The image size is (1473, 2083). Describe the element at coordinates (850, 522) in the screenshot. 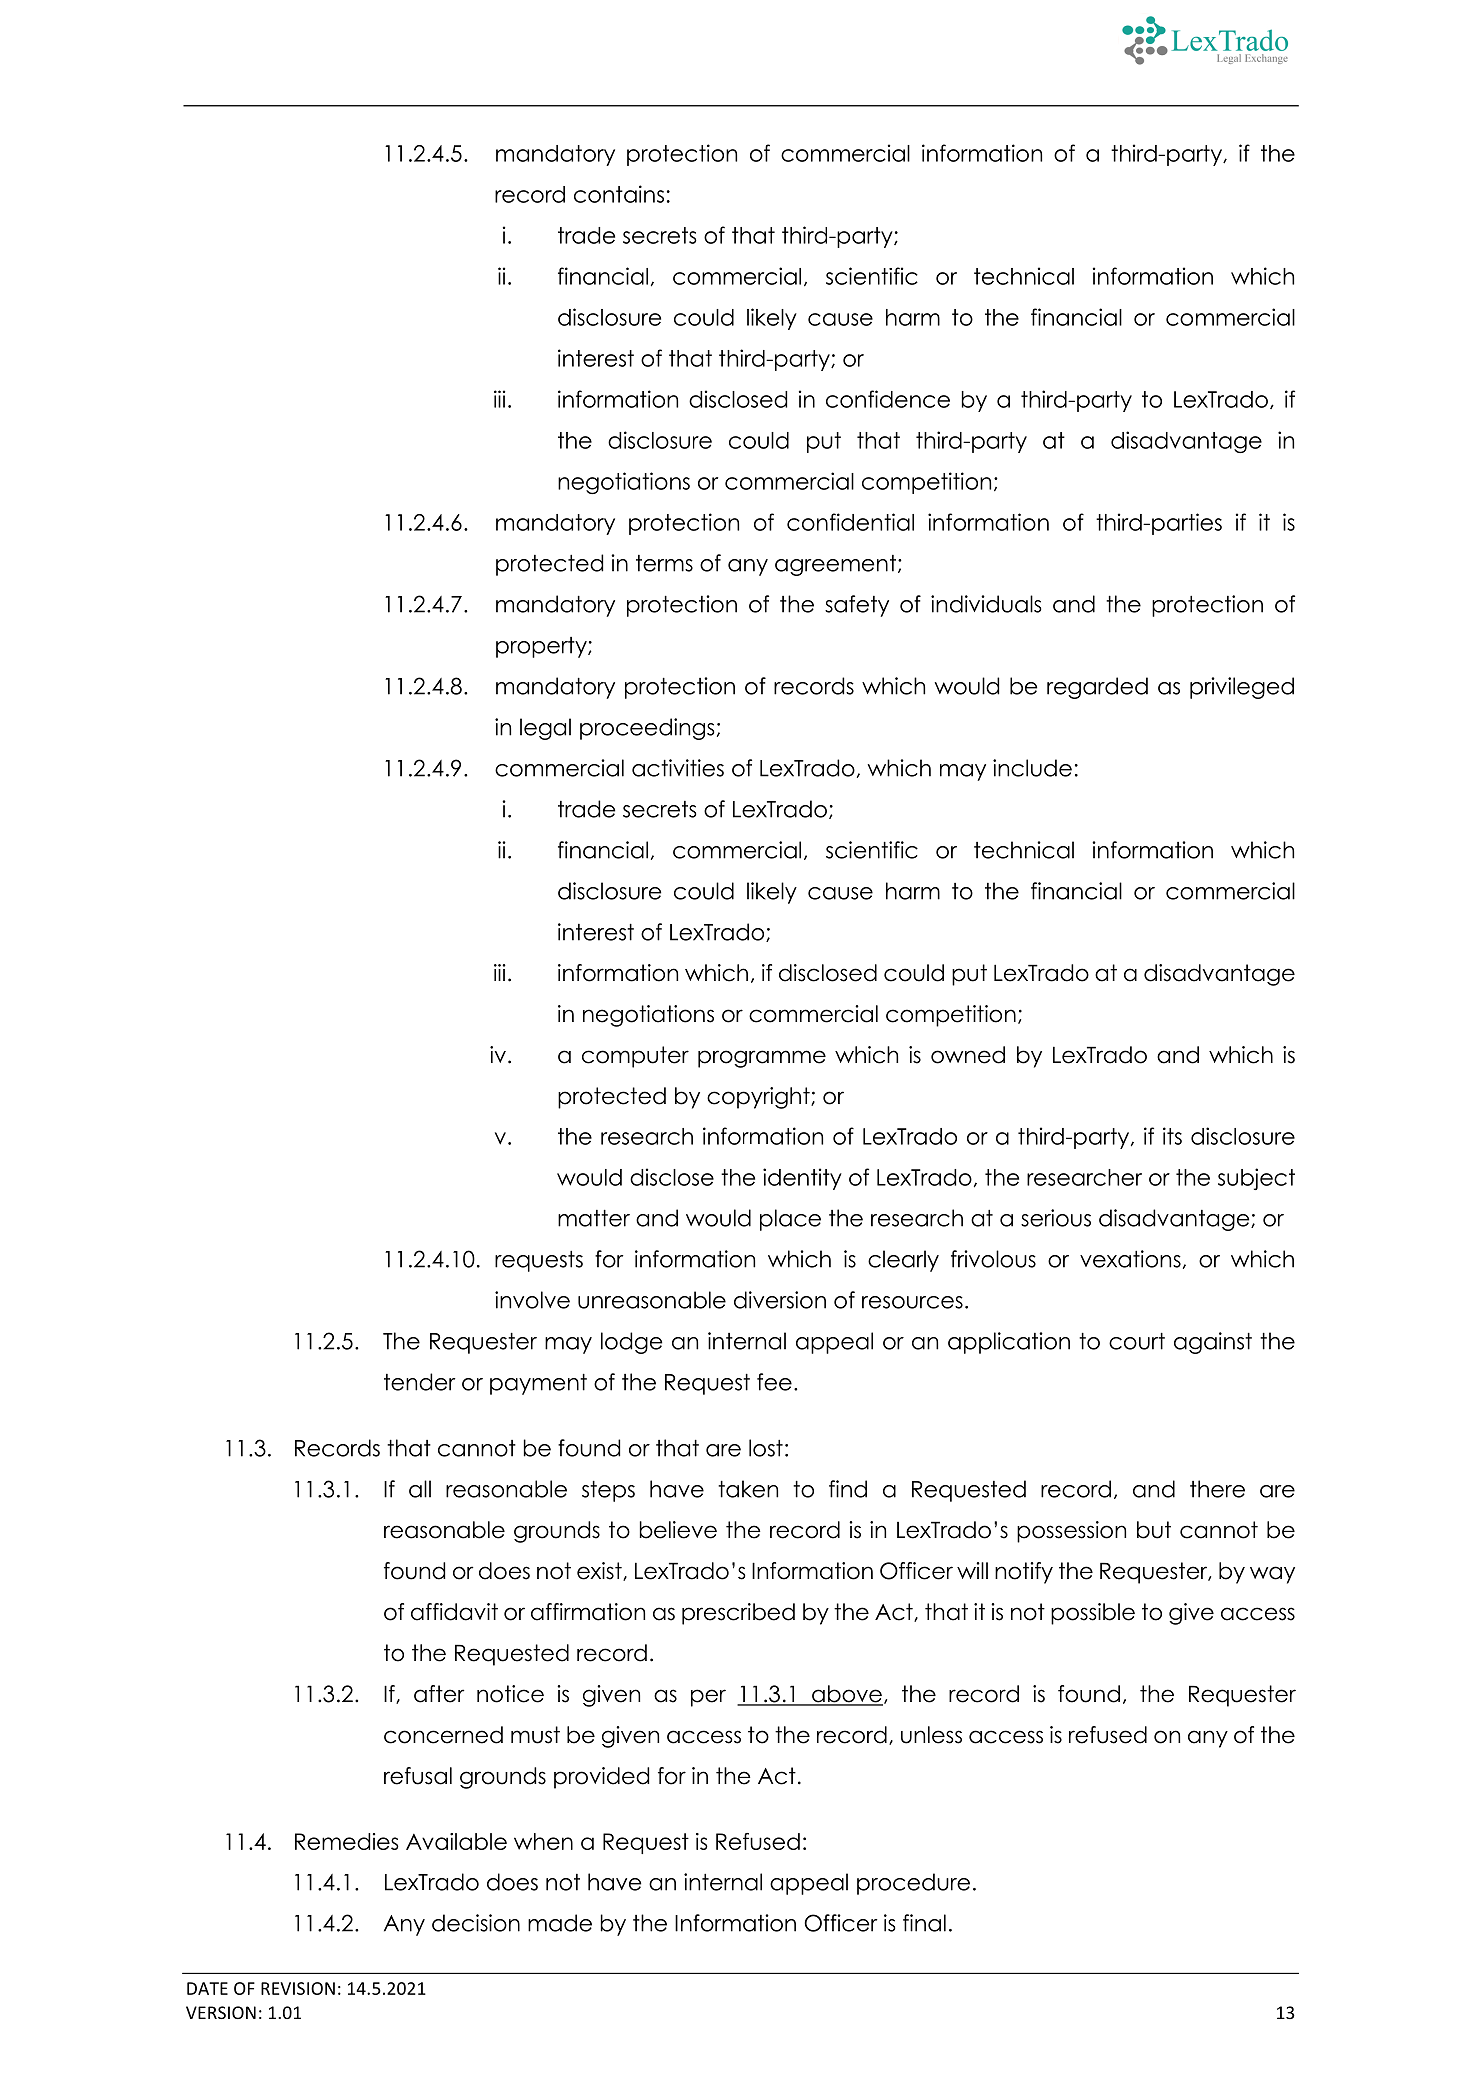

I see `confidential` at that location.
